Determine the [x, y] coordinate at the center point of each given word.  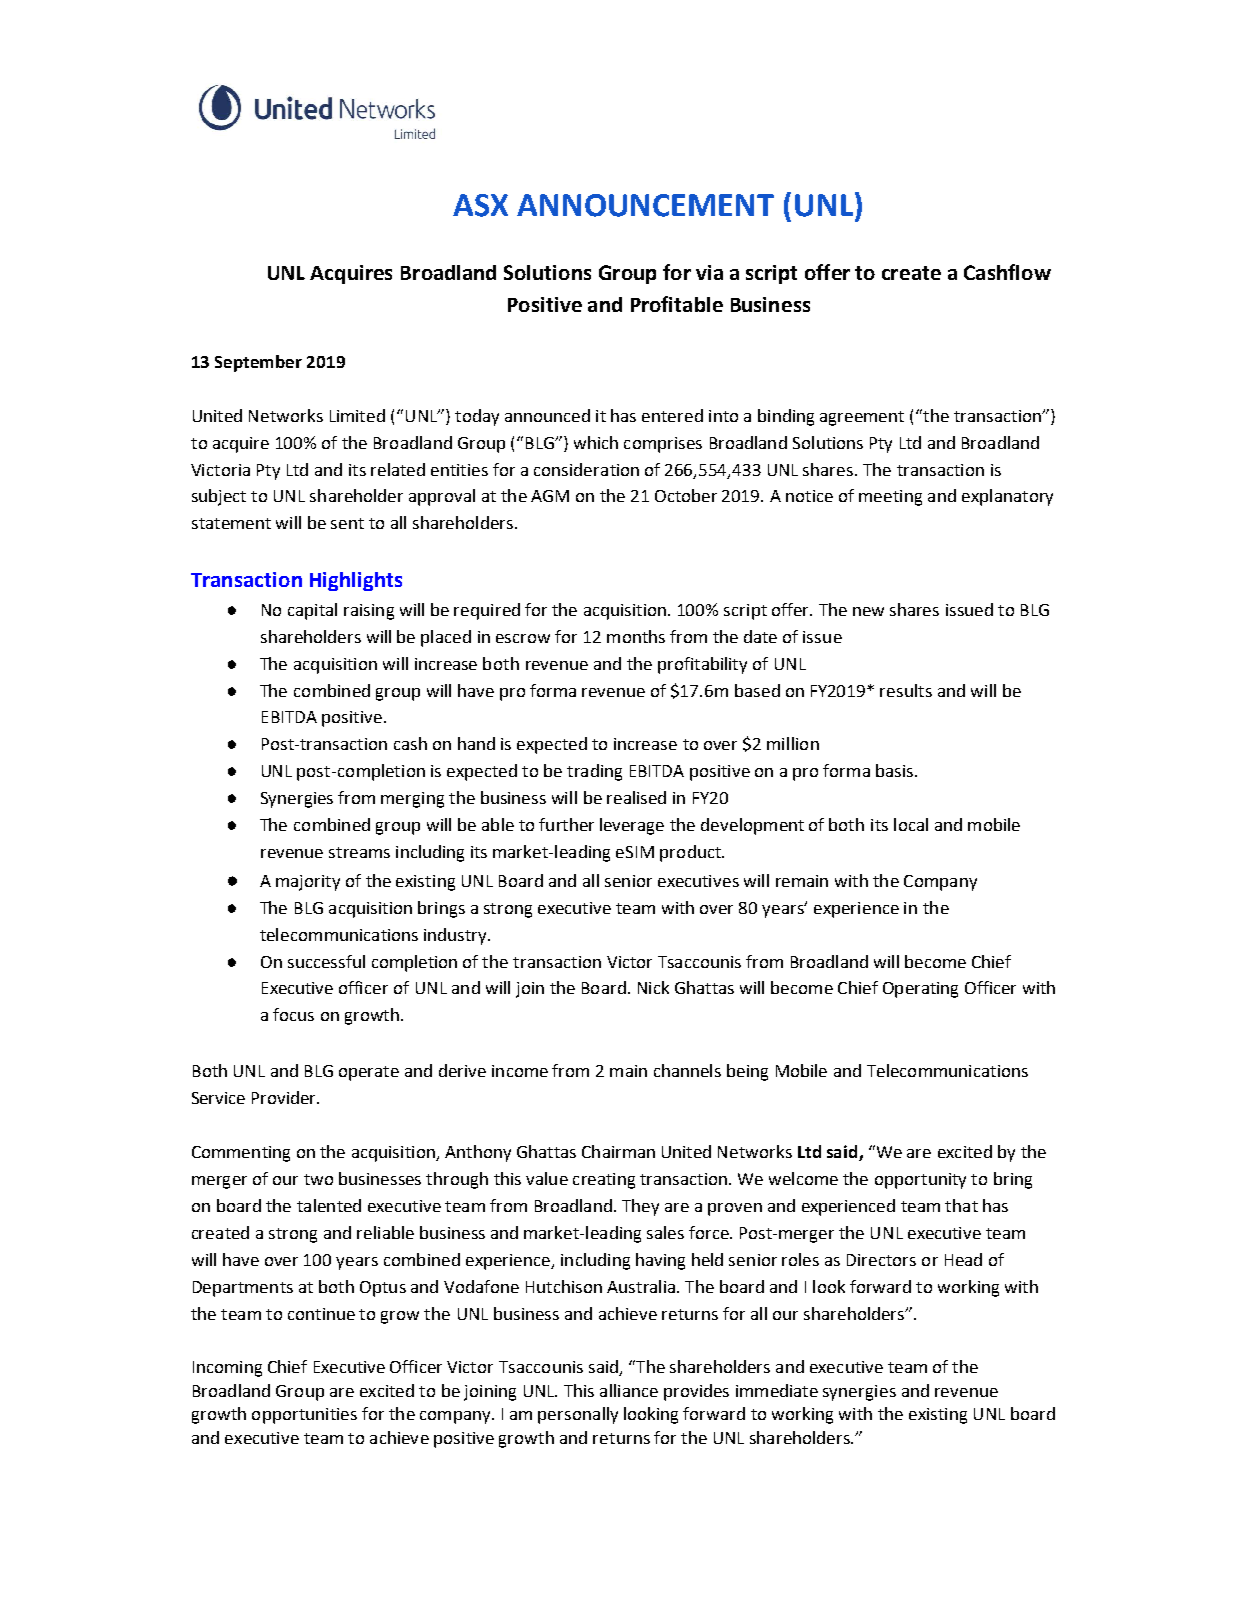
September [258, 363]
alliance [629, 1390]
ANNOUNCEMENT [645, 205]
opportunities [304, 1416]
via [709, 272]
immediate [777, 1390]
